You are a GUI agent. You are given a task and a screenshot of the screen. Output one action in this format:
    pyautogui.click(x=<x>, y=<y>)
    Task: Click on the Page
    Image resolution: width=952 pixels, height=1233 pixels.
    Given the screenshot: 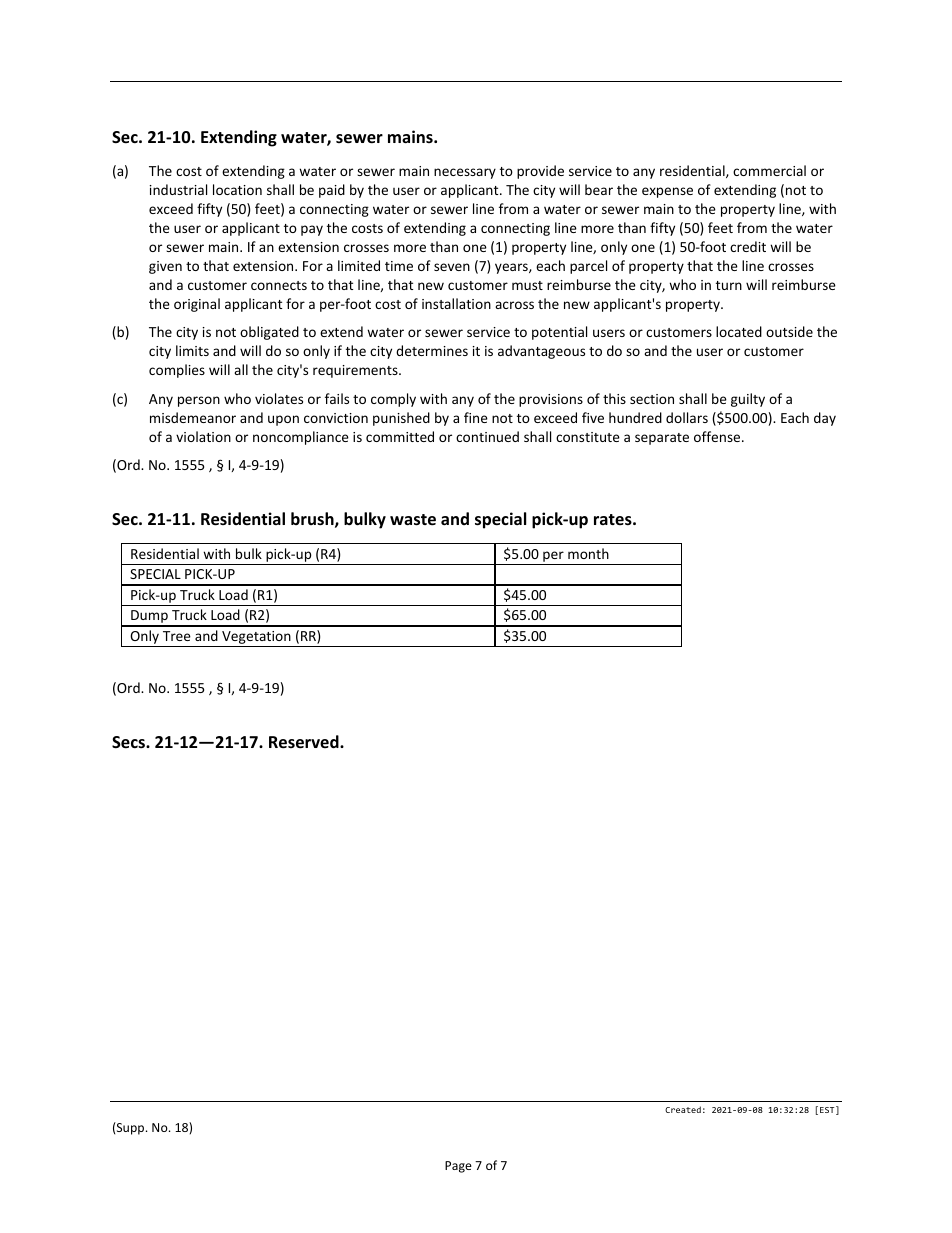 What is the action you would take?
    pyautogui.click(x=458, y=1167)
